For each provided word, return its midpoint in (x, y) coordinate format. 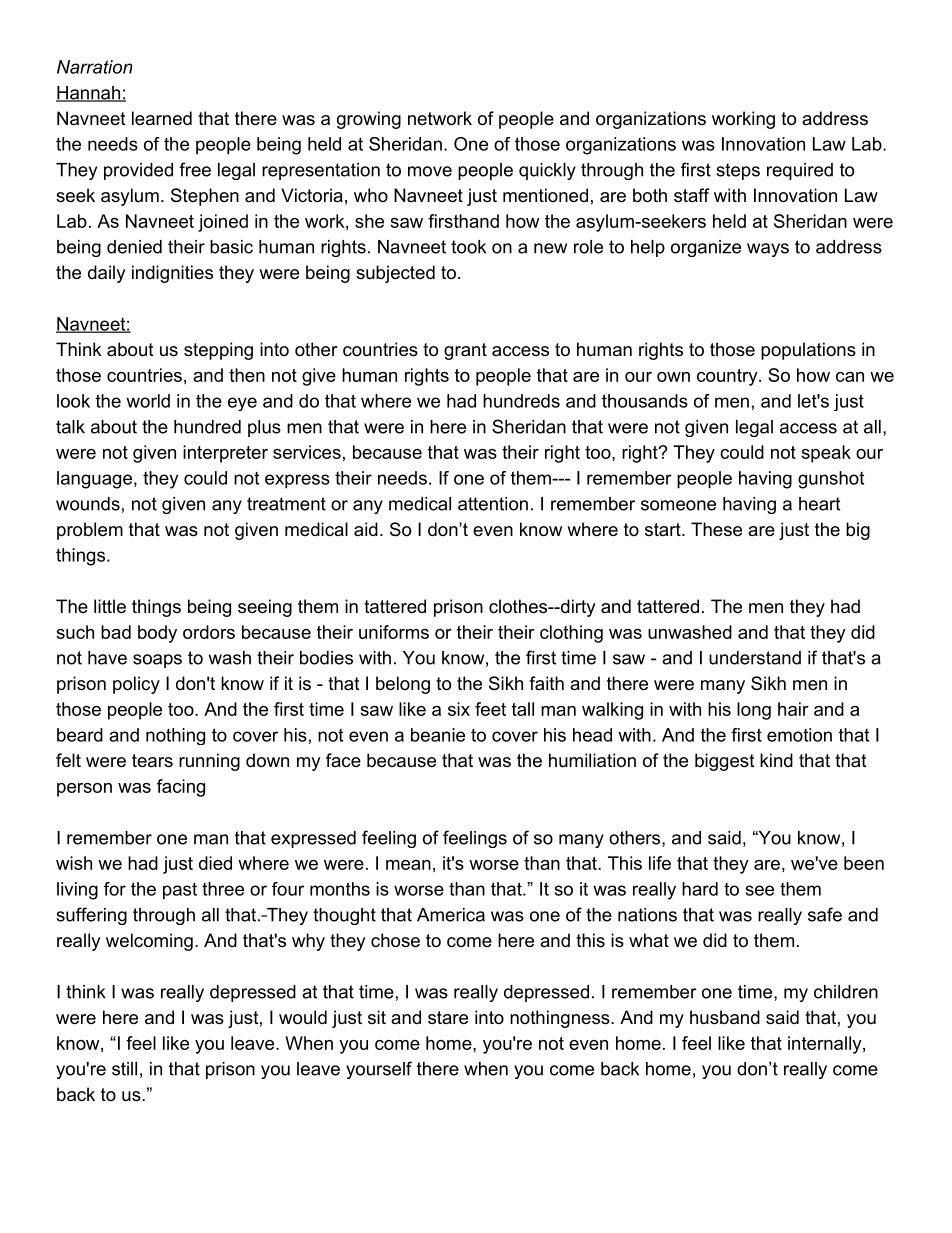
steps (738, 171)
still (124, 1069)
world (148, 401)
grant (465, 351)
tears (152, 760)
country (727, 377)
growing (369, 120)
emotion (799, 735)
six (459, 709)
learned (162, 118)
